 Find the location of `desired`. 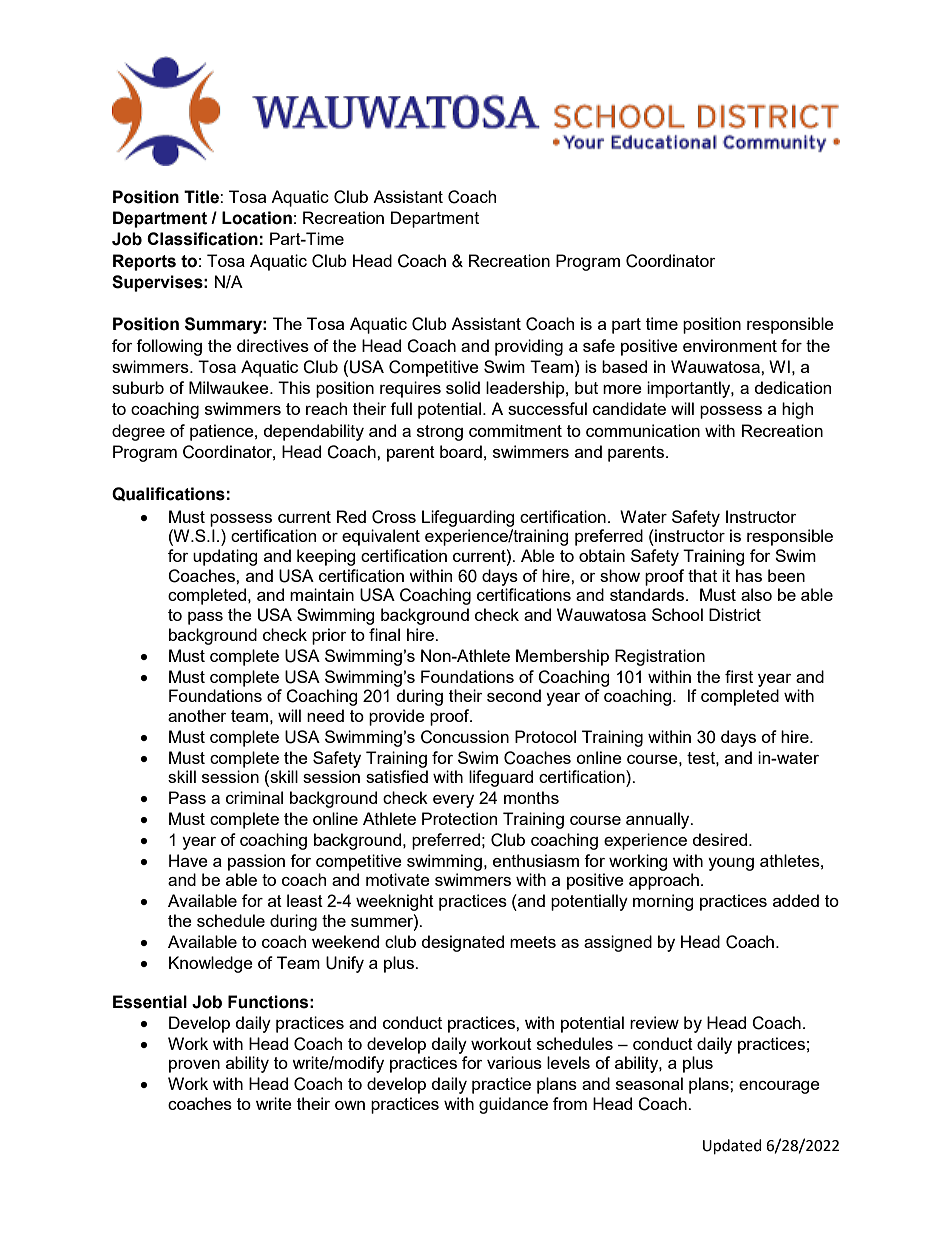

desired is located at coordinates (721, 839).
